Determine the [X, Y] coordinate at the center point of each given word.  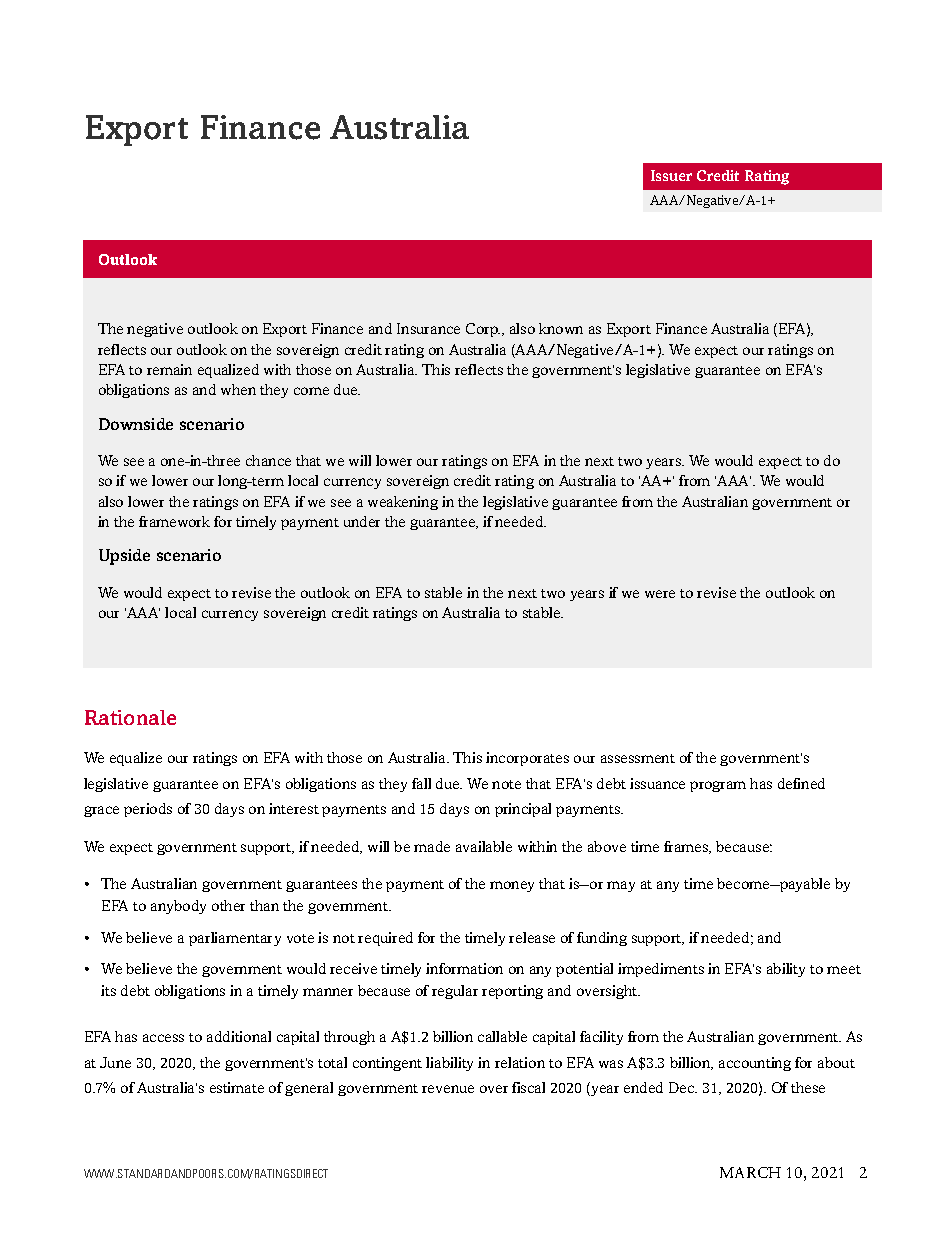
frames [687, 847]
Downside [136, 424]
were [660, 594]
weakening [403, 503]
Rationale [130, 717]
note [506, 784]
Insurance [428, 328]
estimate [237, 1087]
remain [169, 369]
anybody [178, 907]
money [512, 886]
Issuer [671, 175]
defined [801, 783]
